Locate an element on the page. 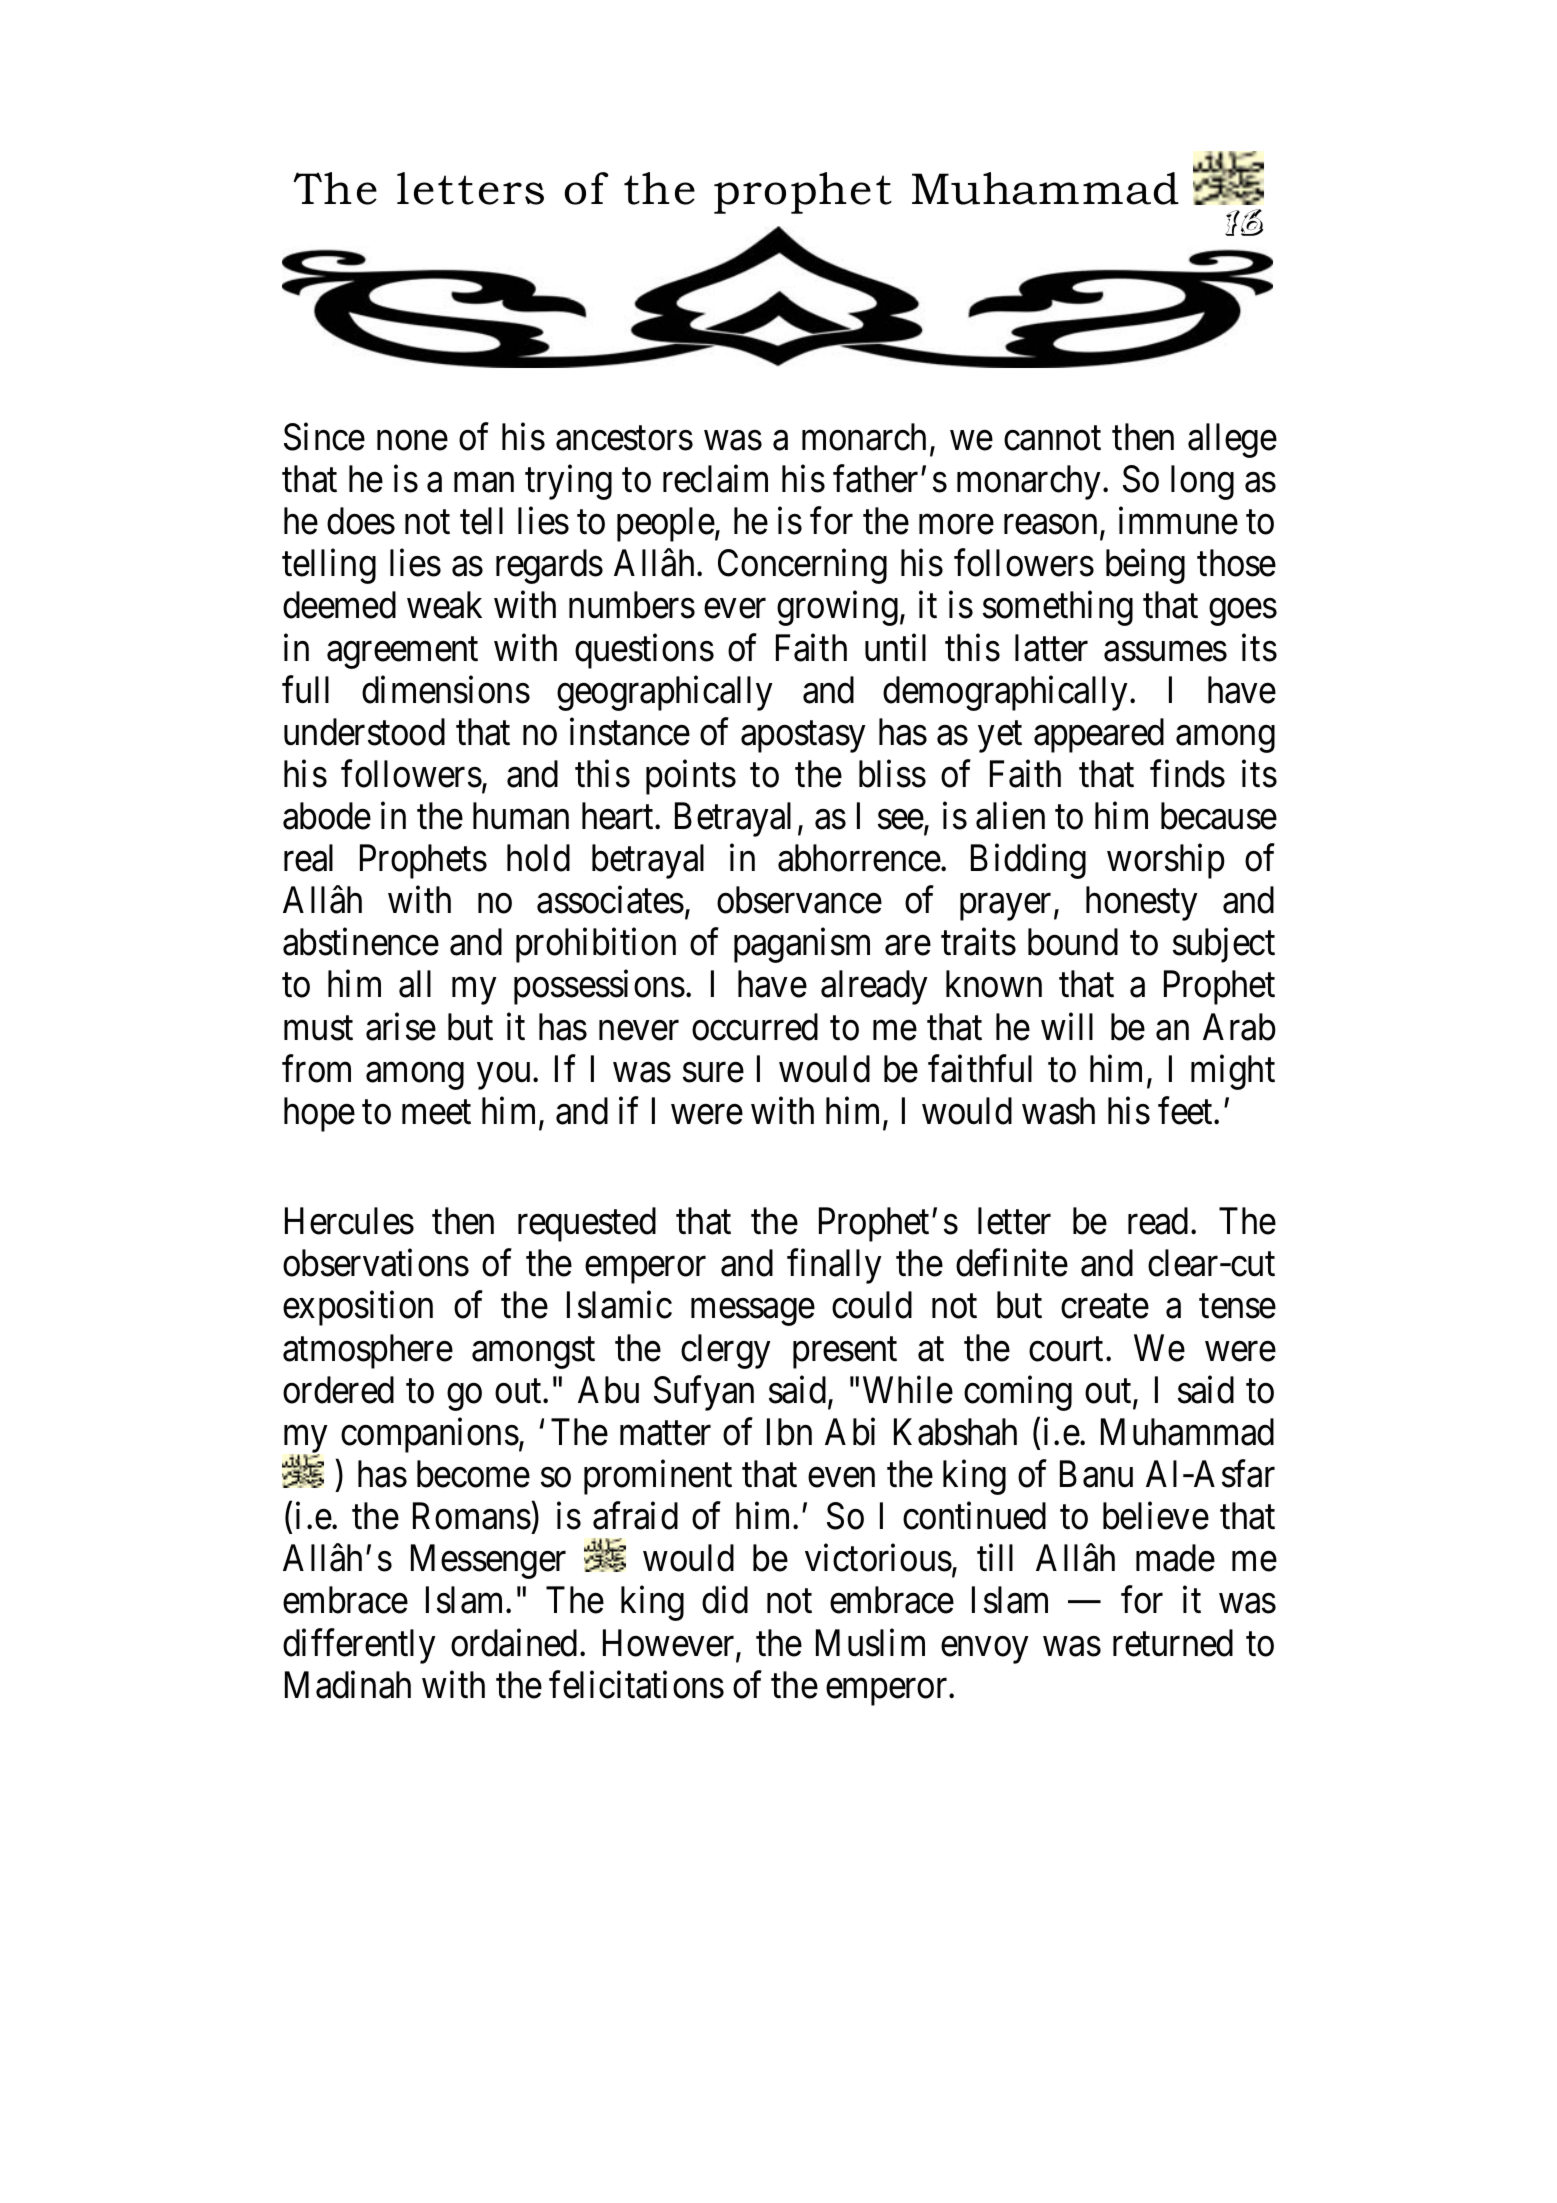 The width and height of the image is (1557, 2203). did is located at coordinates (725, 1600).
